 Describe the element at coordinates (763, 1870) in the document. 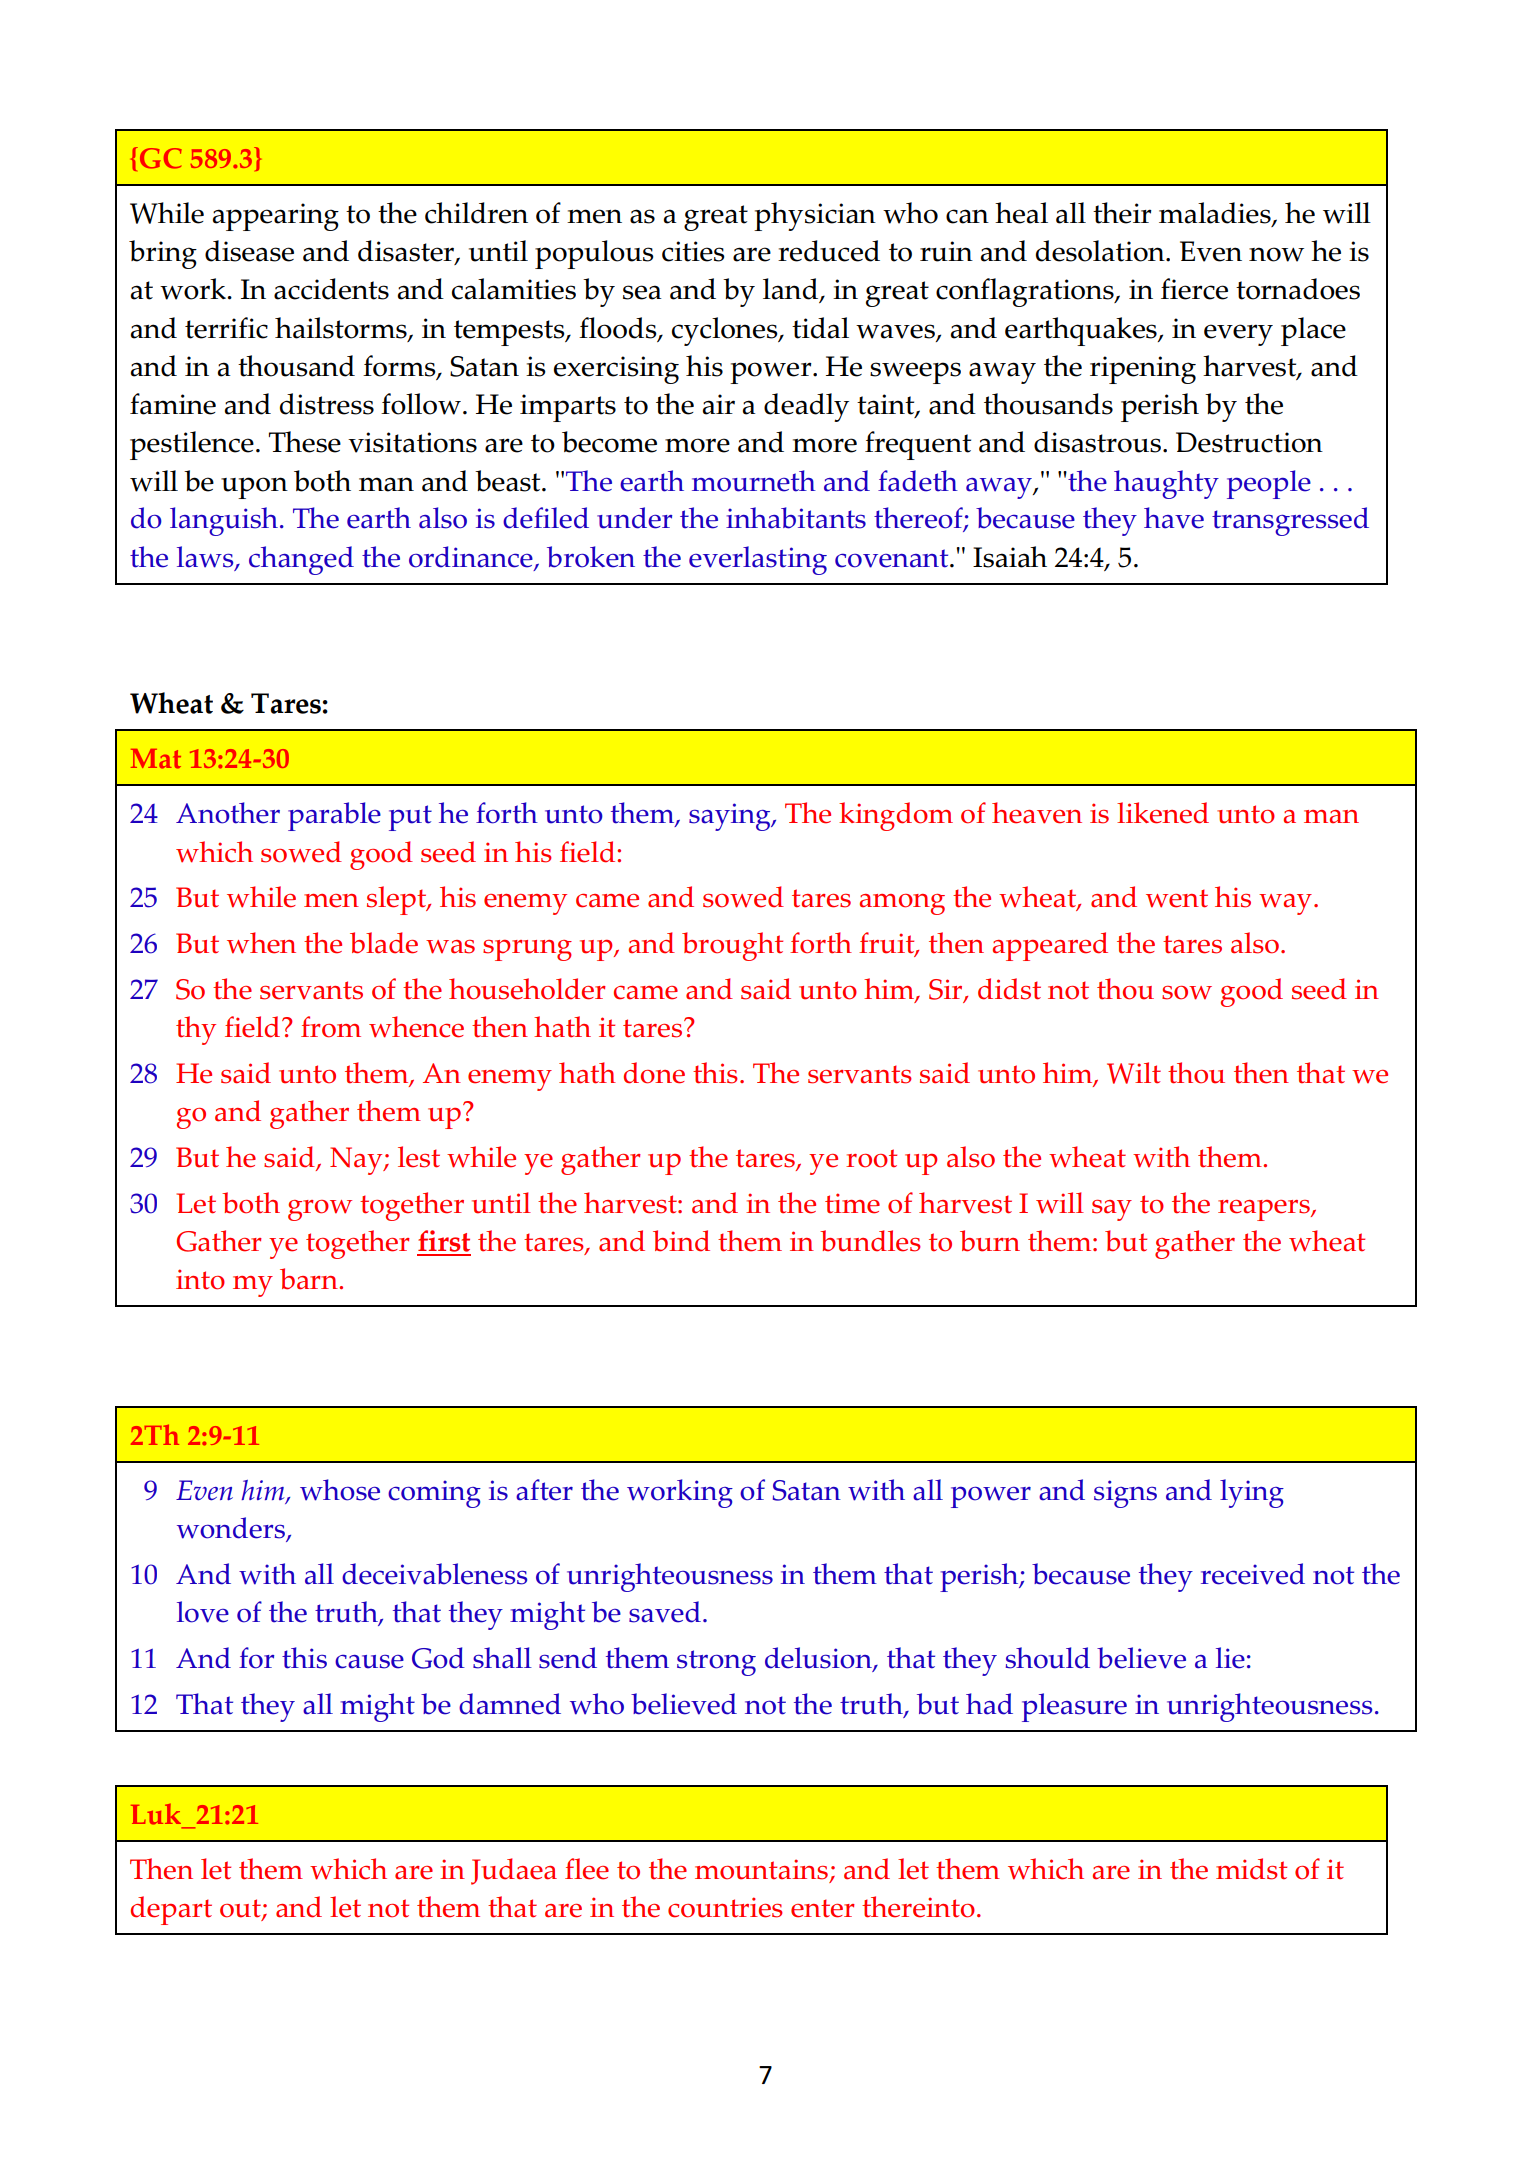

I see `mountains` at that location.
